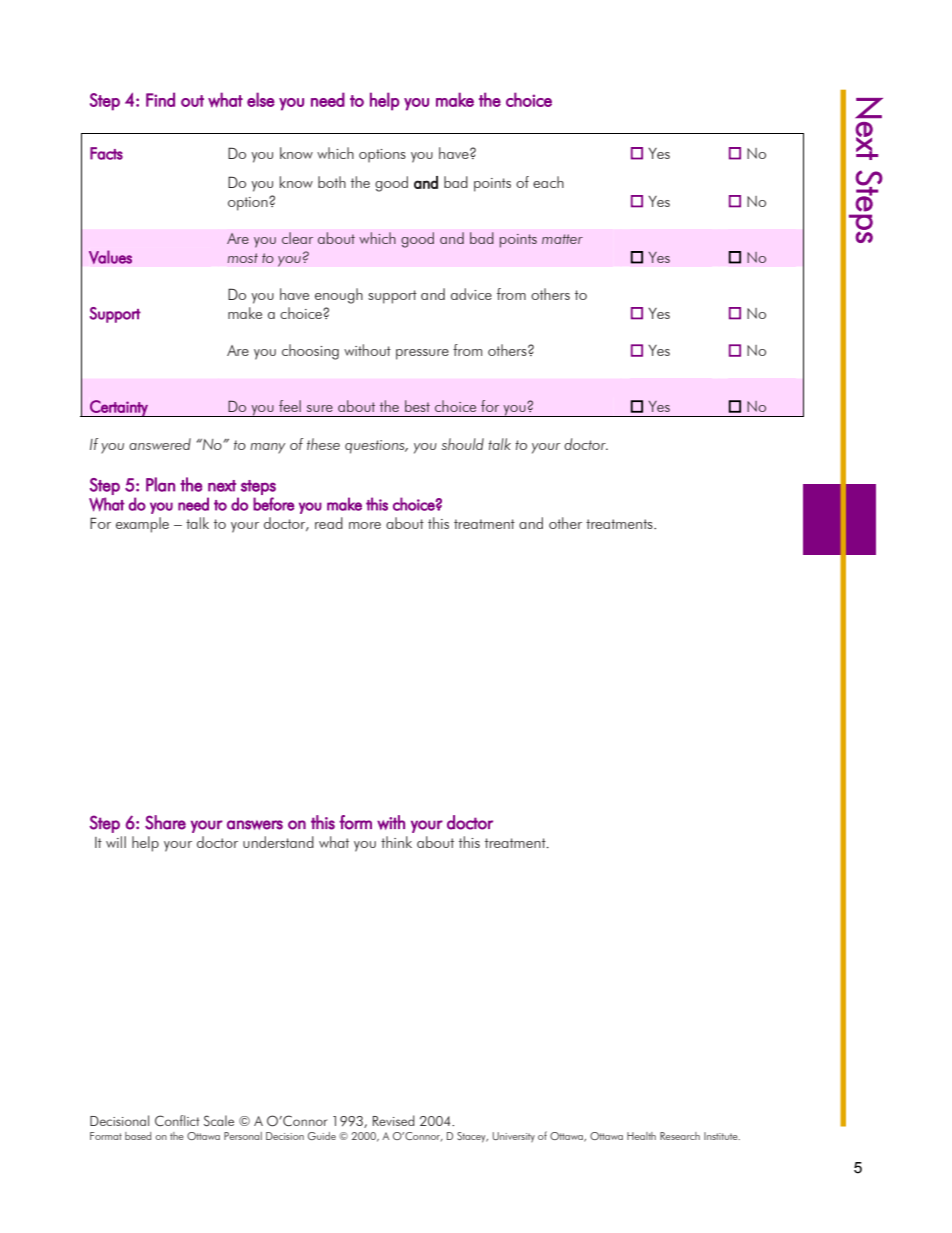  I want to click on answered, so click(160, 444).
